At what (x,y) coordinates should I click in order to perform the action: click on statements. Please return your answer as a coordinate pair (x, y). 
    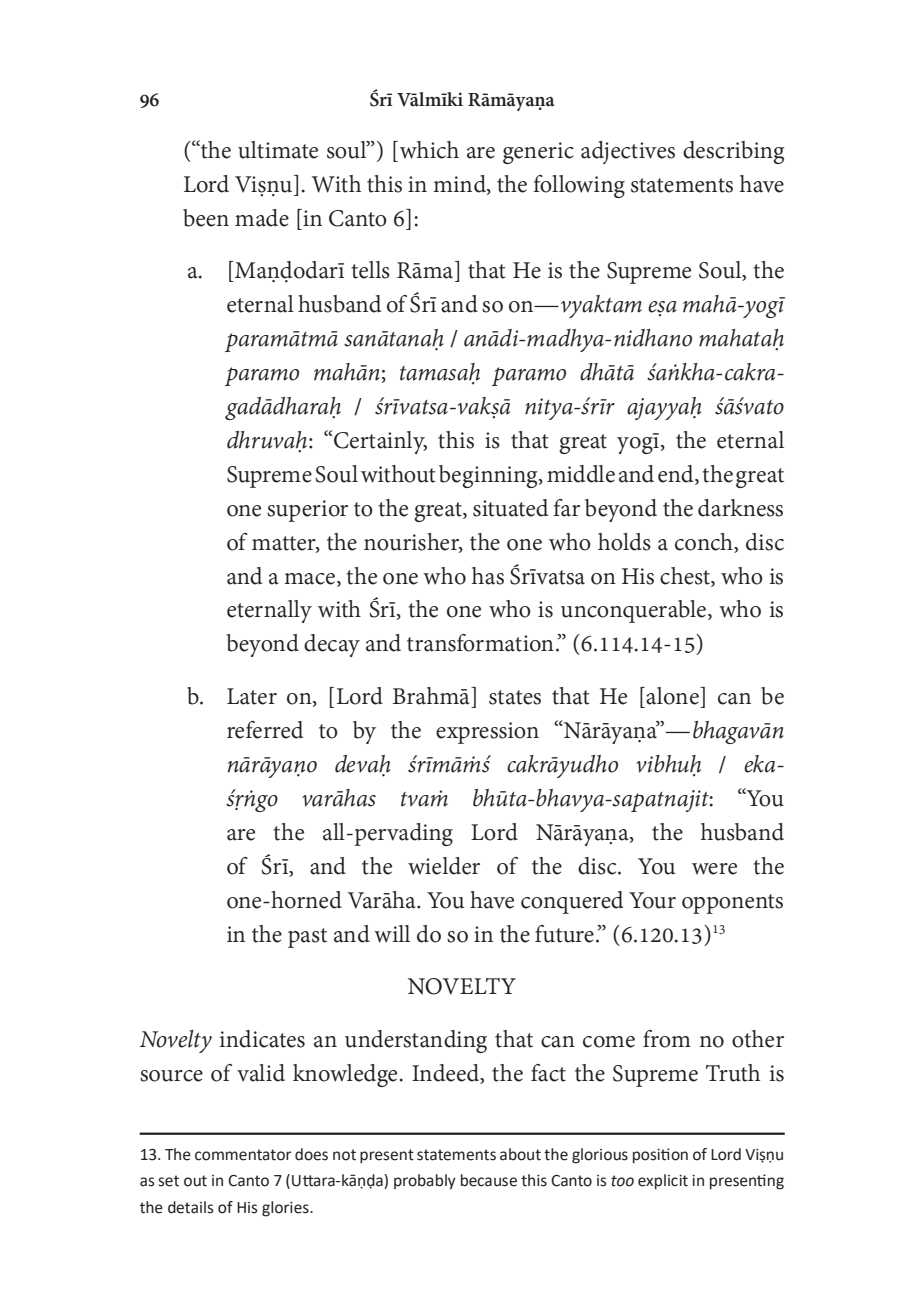
    Looking at the image, I should click on (682, 185).
